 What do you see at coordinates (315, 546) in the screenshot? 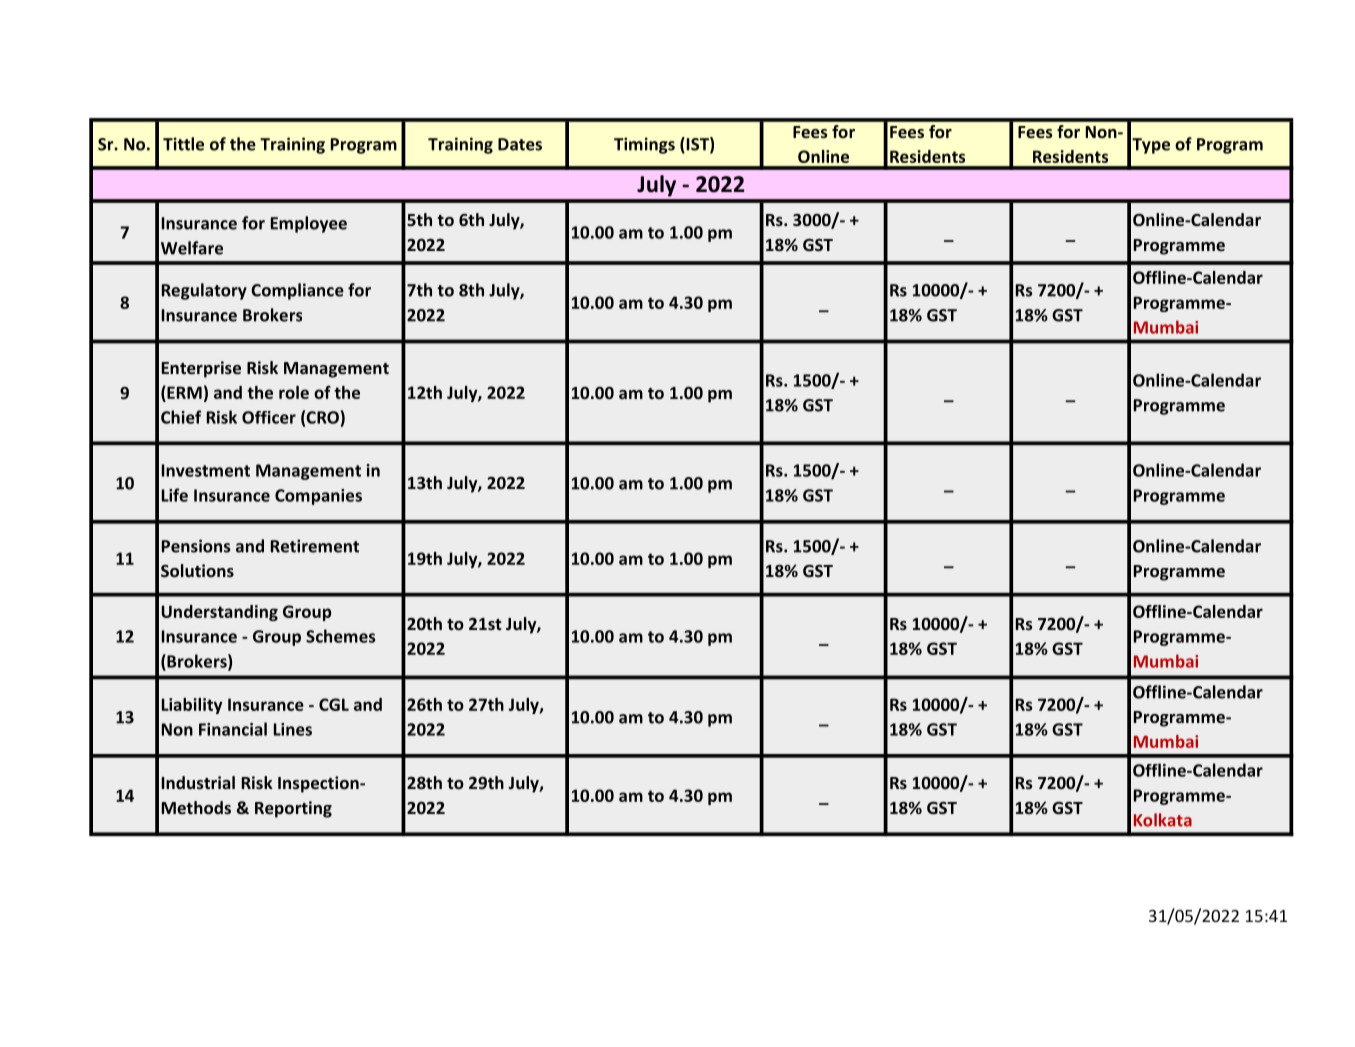
I see `Retirement` at bounding box center [315, 546].
